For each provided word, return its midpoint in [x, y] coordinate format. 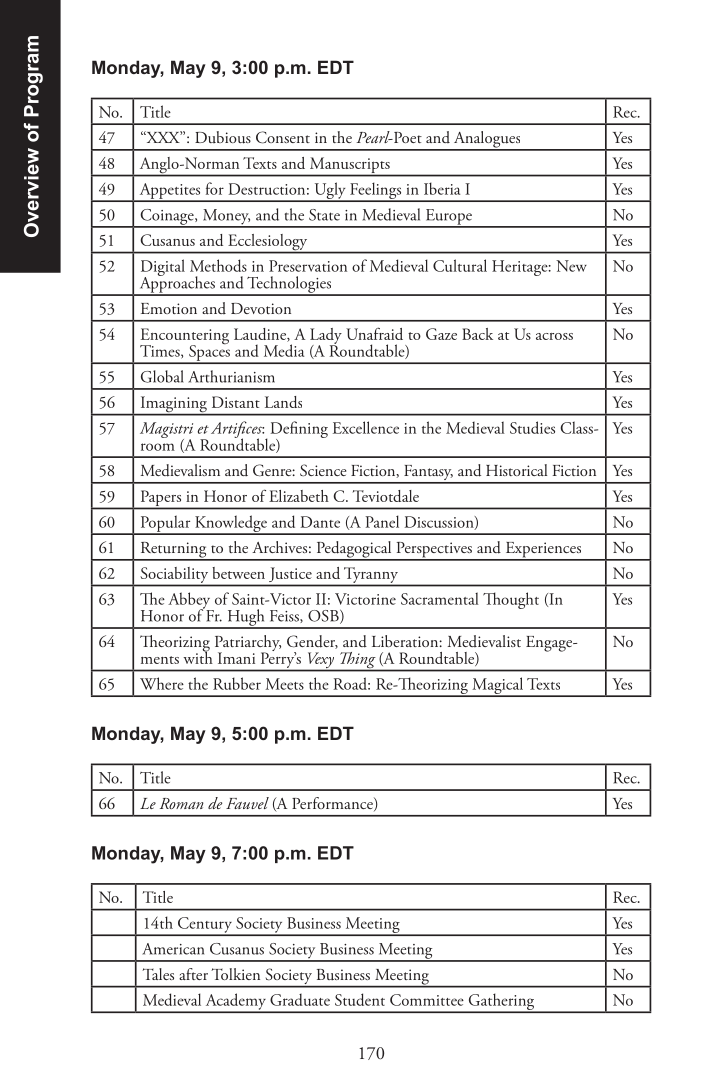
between [238, 573]
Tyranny [371, 575]
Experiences [543, 551]
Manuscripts [349, 166]
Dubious [223, 137]
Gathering [501, 1003]
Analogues [487, 140]
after [193, 974]
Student [360, 999]
